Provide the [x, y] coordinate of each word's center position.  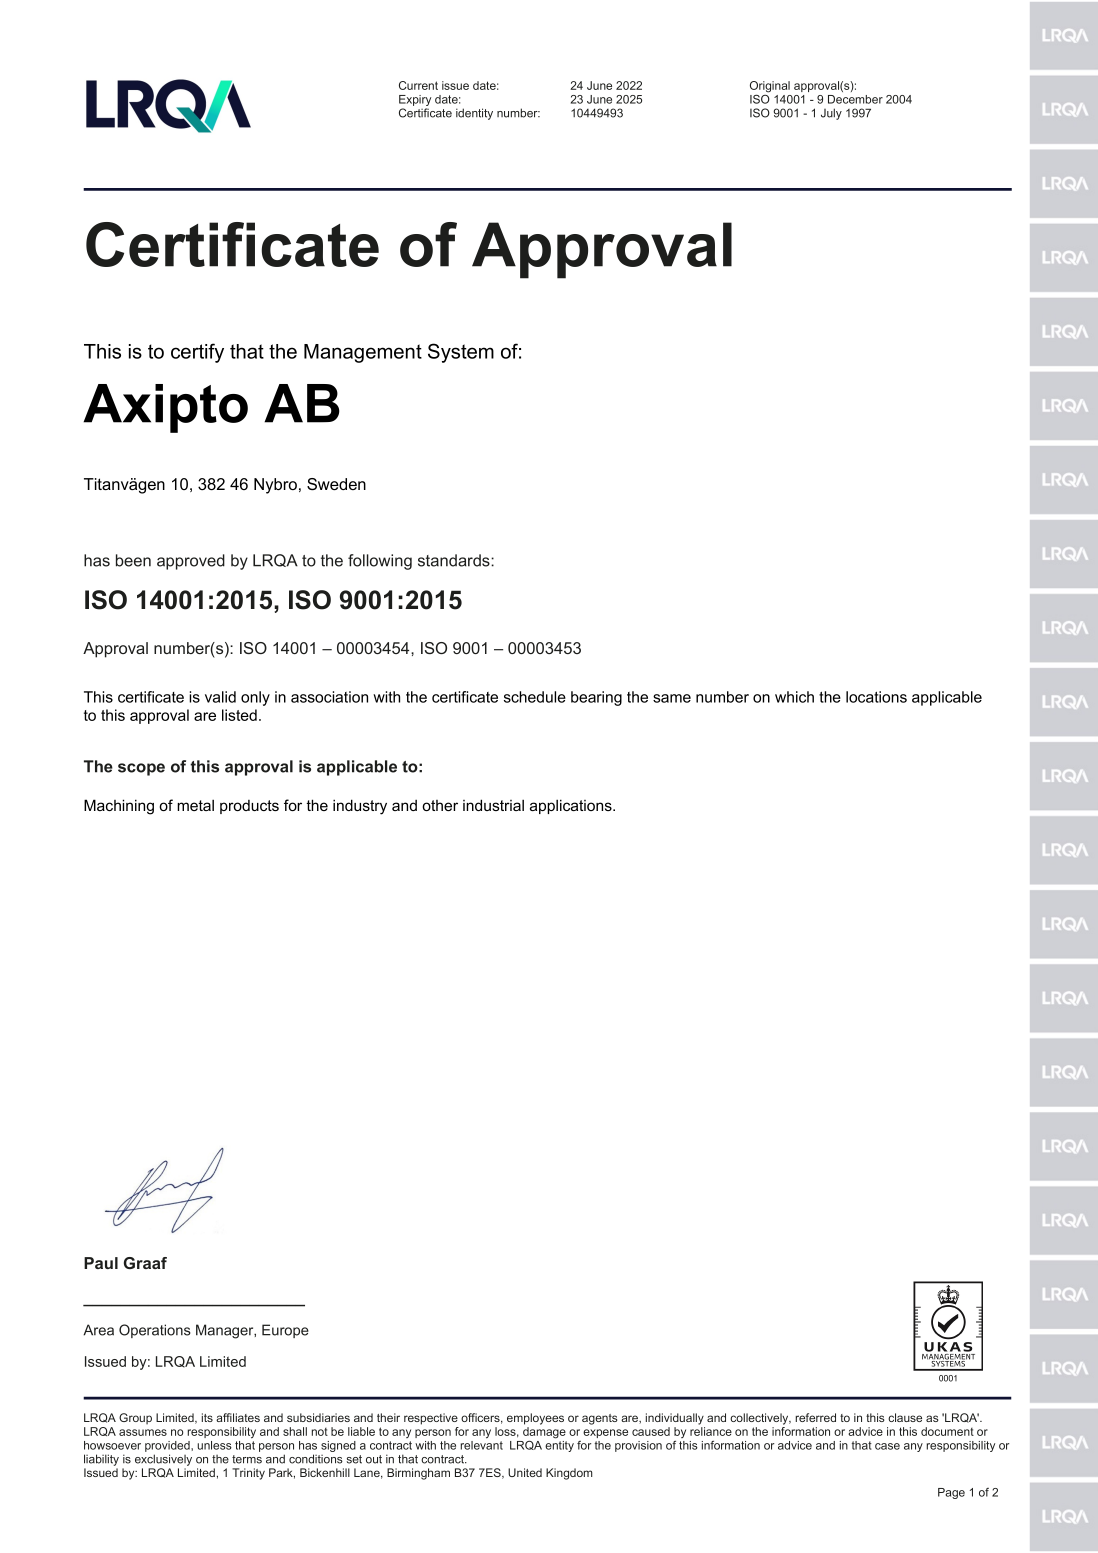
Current [418, 85]
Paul [101, 1263]
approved [191, 562]
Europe [285, 1331]
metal [195, 805]
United [525, 1472]
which [794, 697]
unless [214, 1445]
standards [455, 560]
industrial [493, 805]
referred [815, 1417]
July [831, 114]
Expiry [415, 102]
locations [876, 697]
